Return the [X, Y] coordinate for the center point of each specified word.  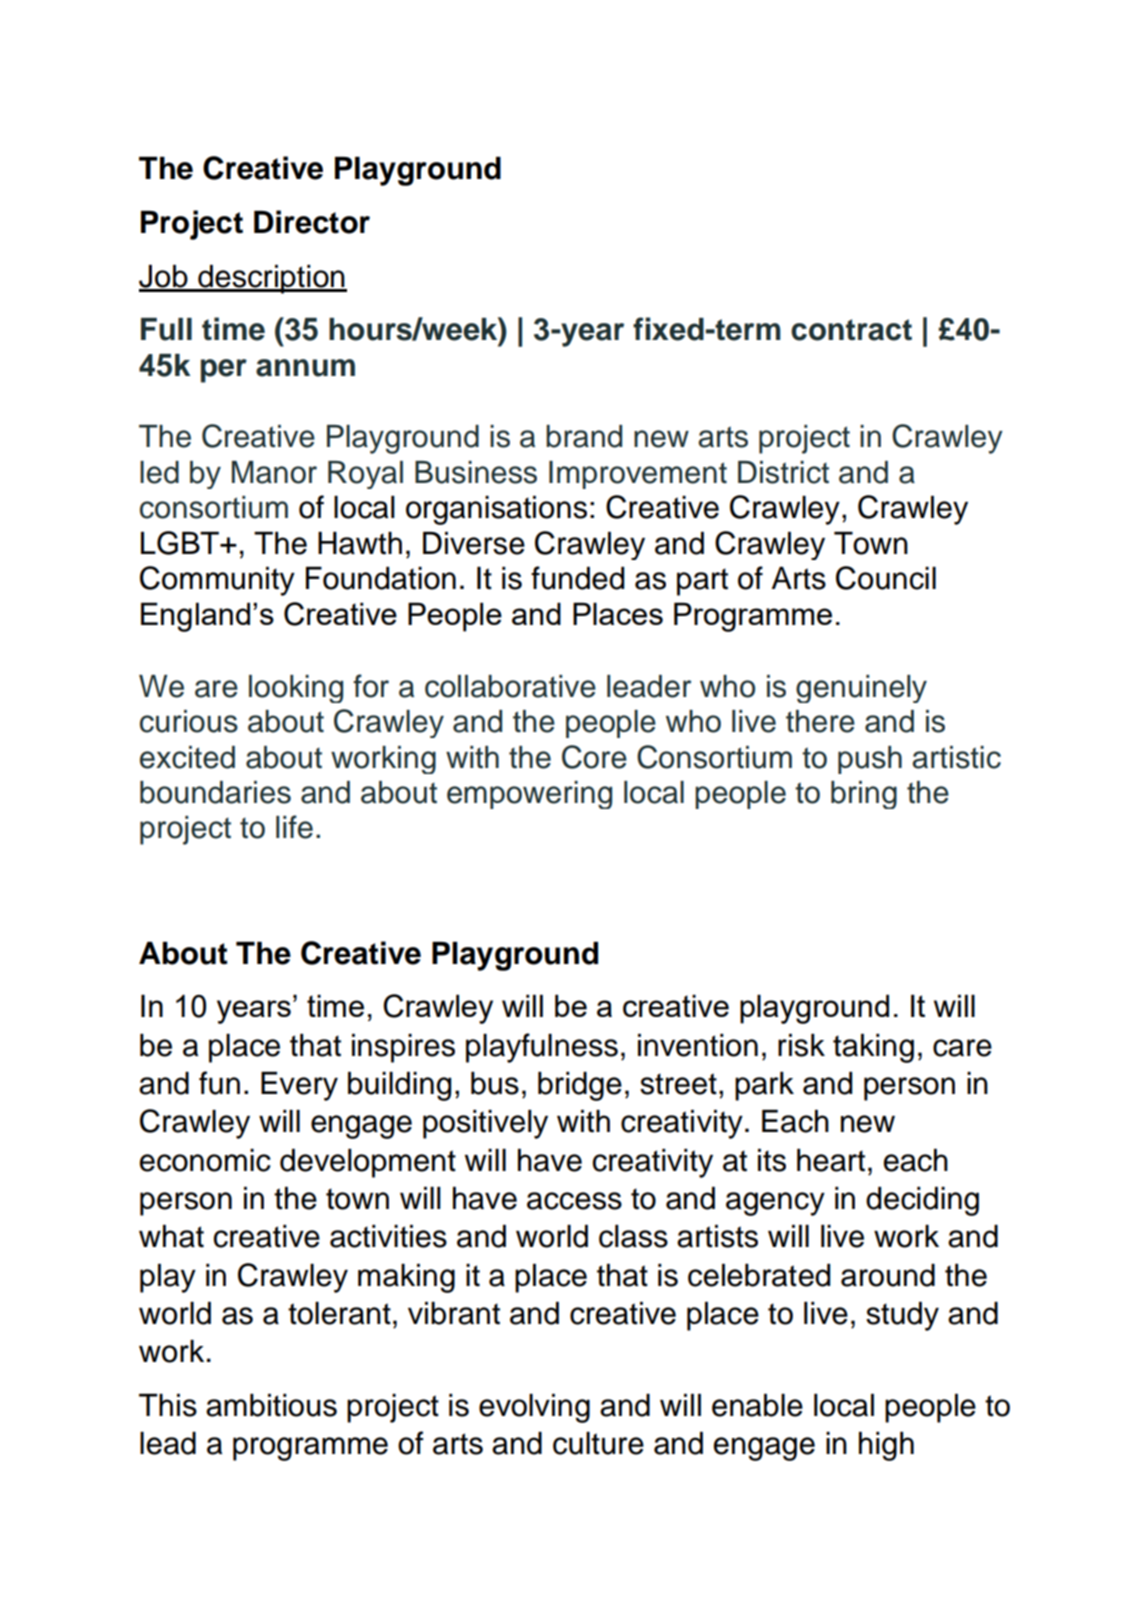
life [294, 827]
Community [217, 581]
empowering [529, 795]
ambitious [271, 1405]
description [271, 279]
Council [886, 578]
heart [831, 1160]
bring [864, 795]
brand [584, 436]
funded [577, 578]
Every [299, 1086]
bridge [580, 1086]
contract [851, 330]
